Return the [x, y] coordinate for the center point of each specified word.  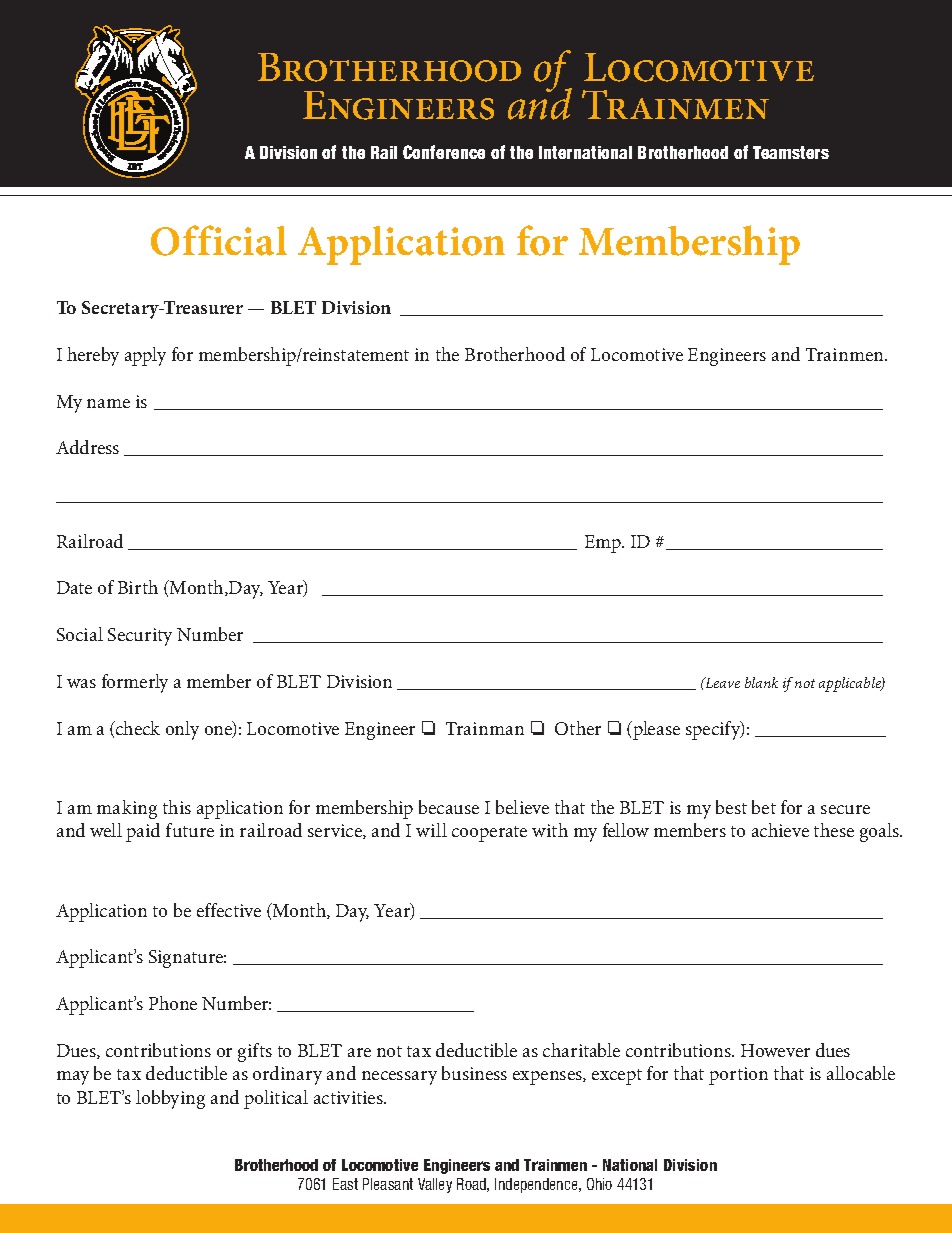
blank [761, 682]
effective [229, 910]
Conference [444, 152]
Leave [721, 682]
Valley [435, 1185]
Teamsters [791, 152]
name [108, 403]
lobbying [170, 1099]
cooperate [489, 834]
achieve [780, 830]
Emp [604, 544]
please [655, 730]
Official [219, 240]
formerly [135, 683]
